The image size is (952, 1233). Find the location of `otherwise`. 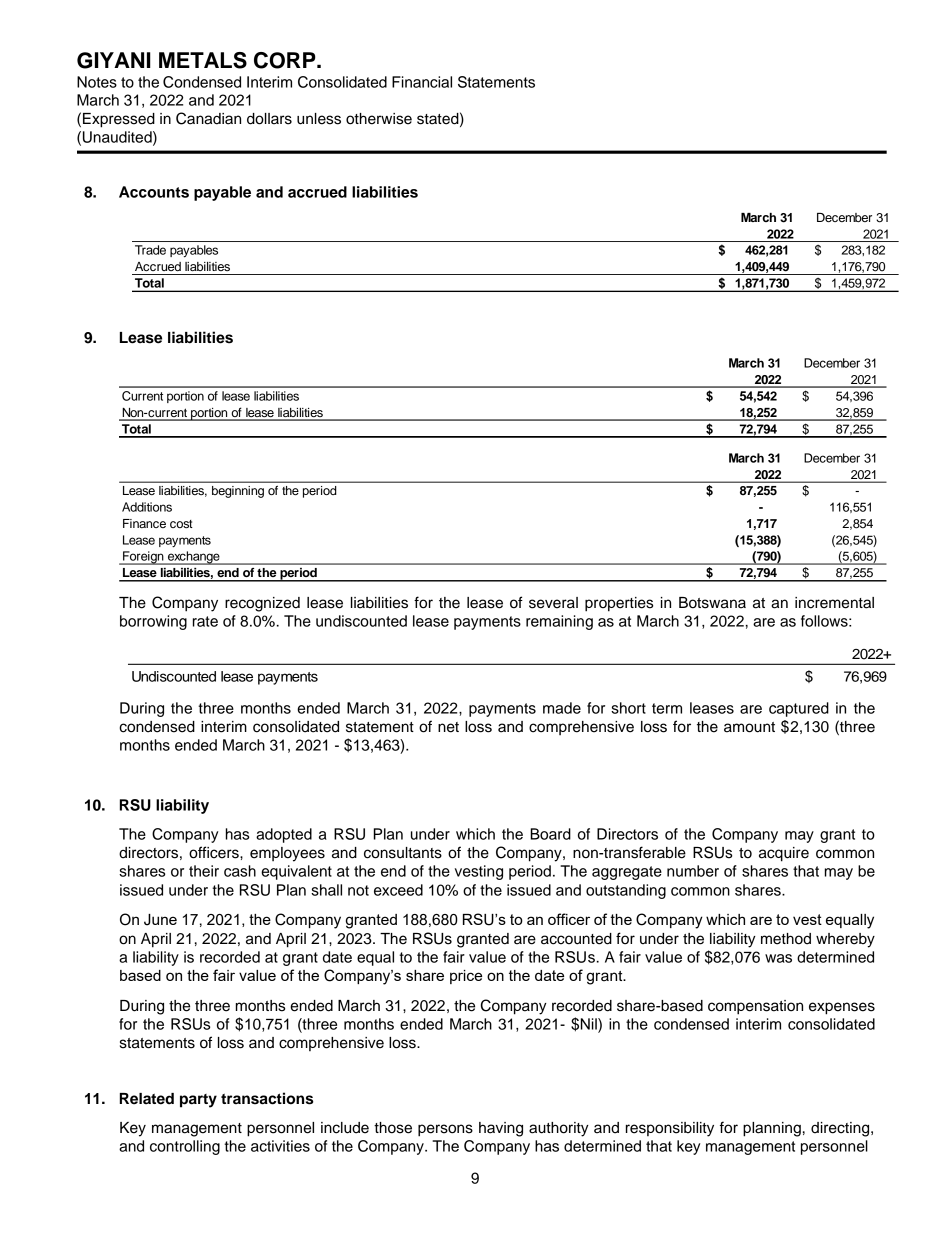

otherwise is located at coordinates (379, 119).
